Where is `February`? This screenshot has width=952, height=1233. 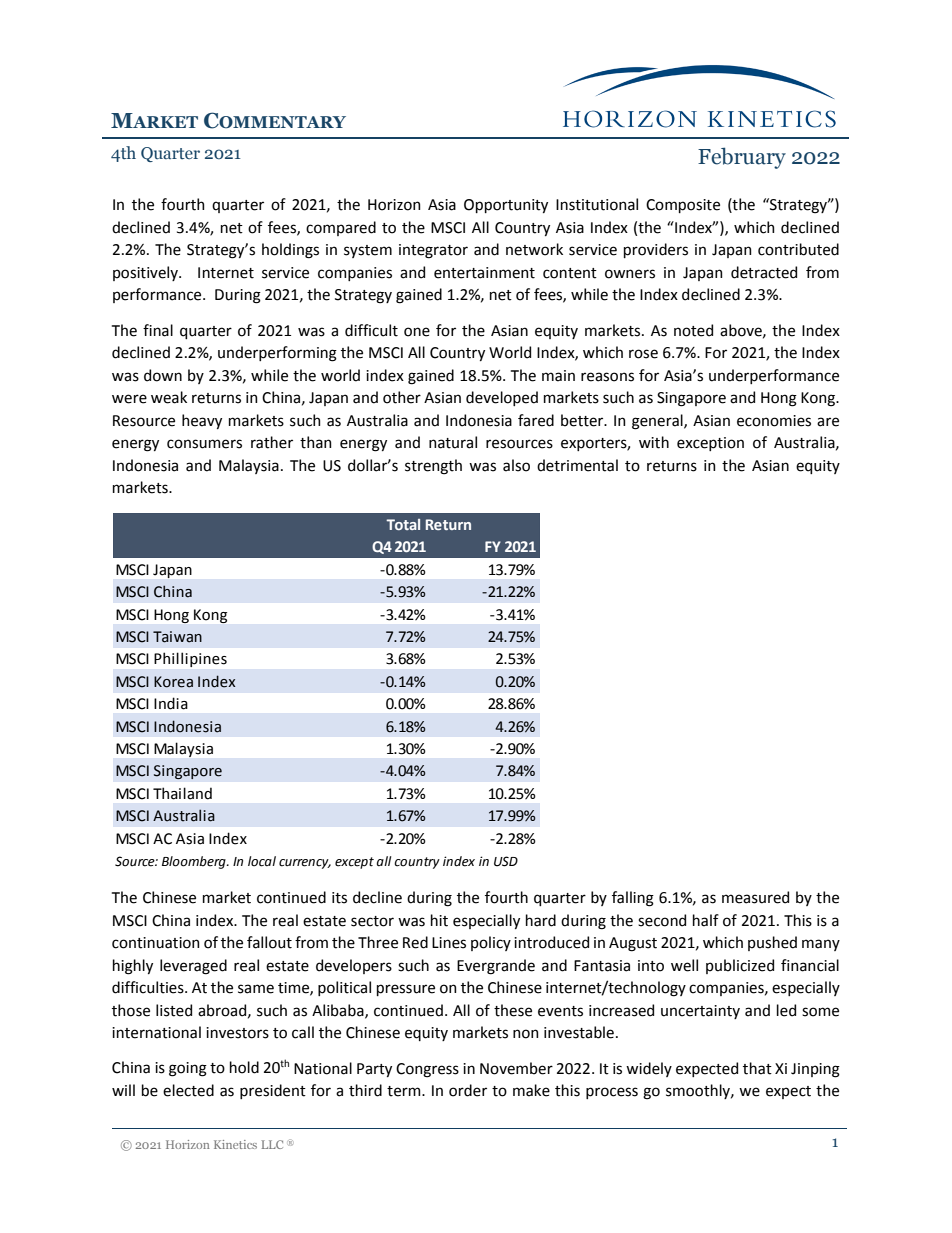 February is located at coordinates (742, 158).
